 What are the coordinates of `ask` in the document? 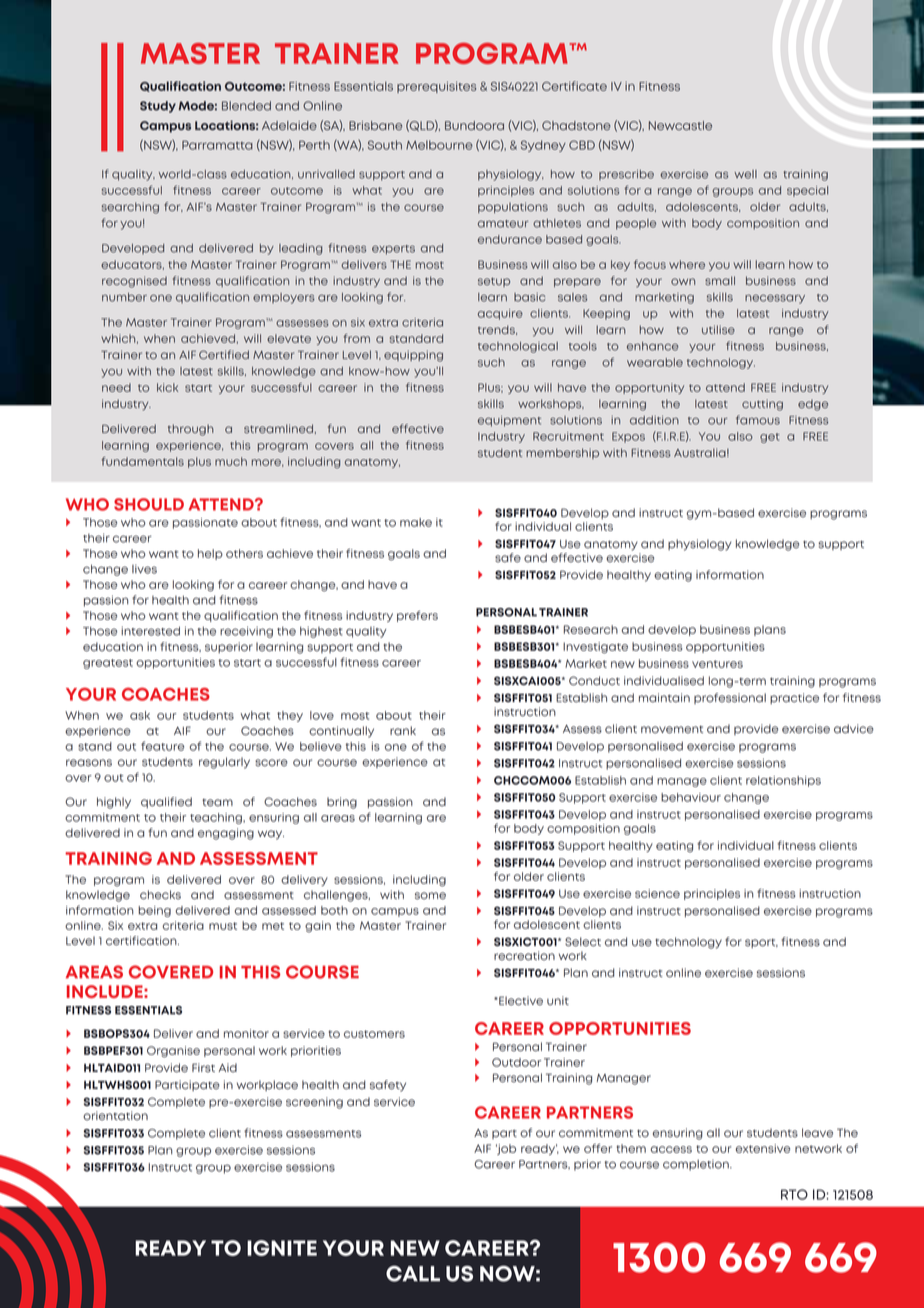 It's located at (140, 715).
